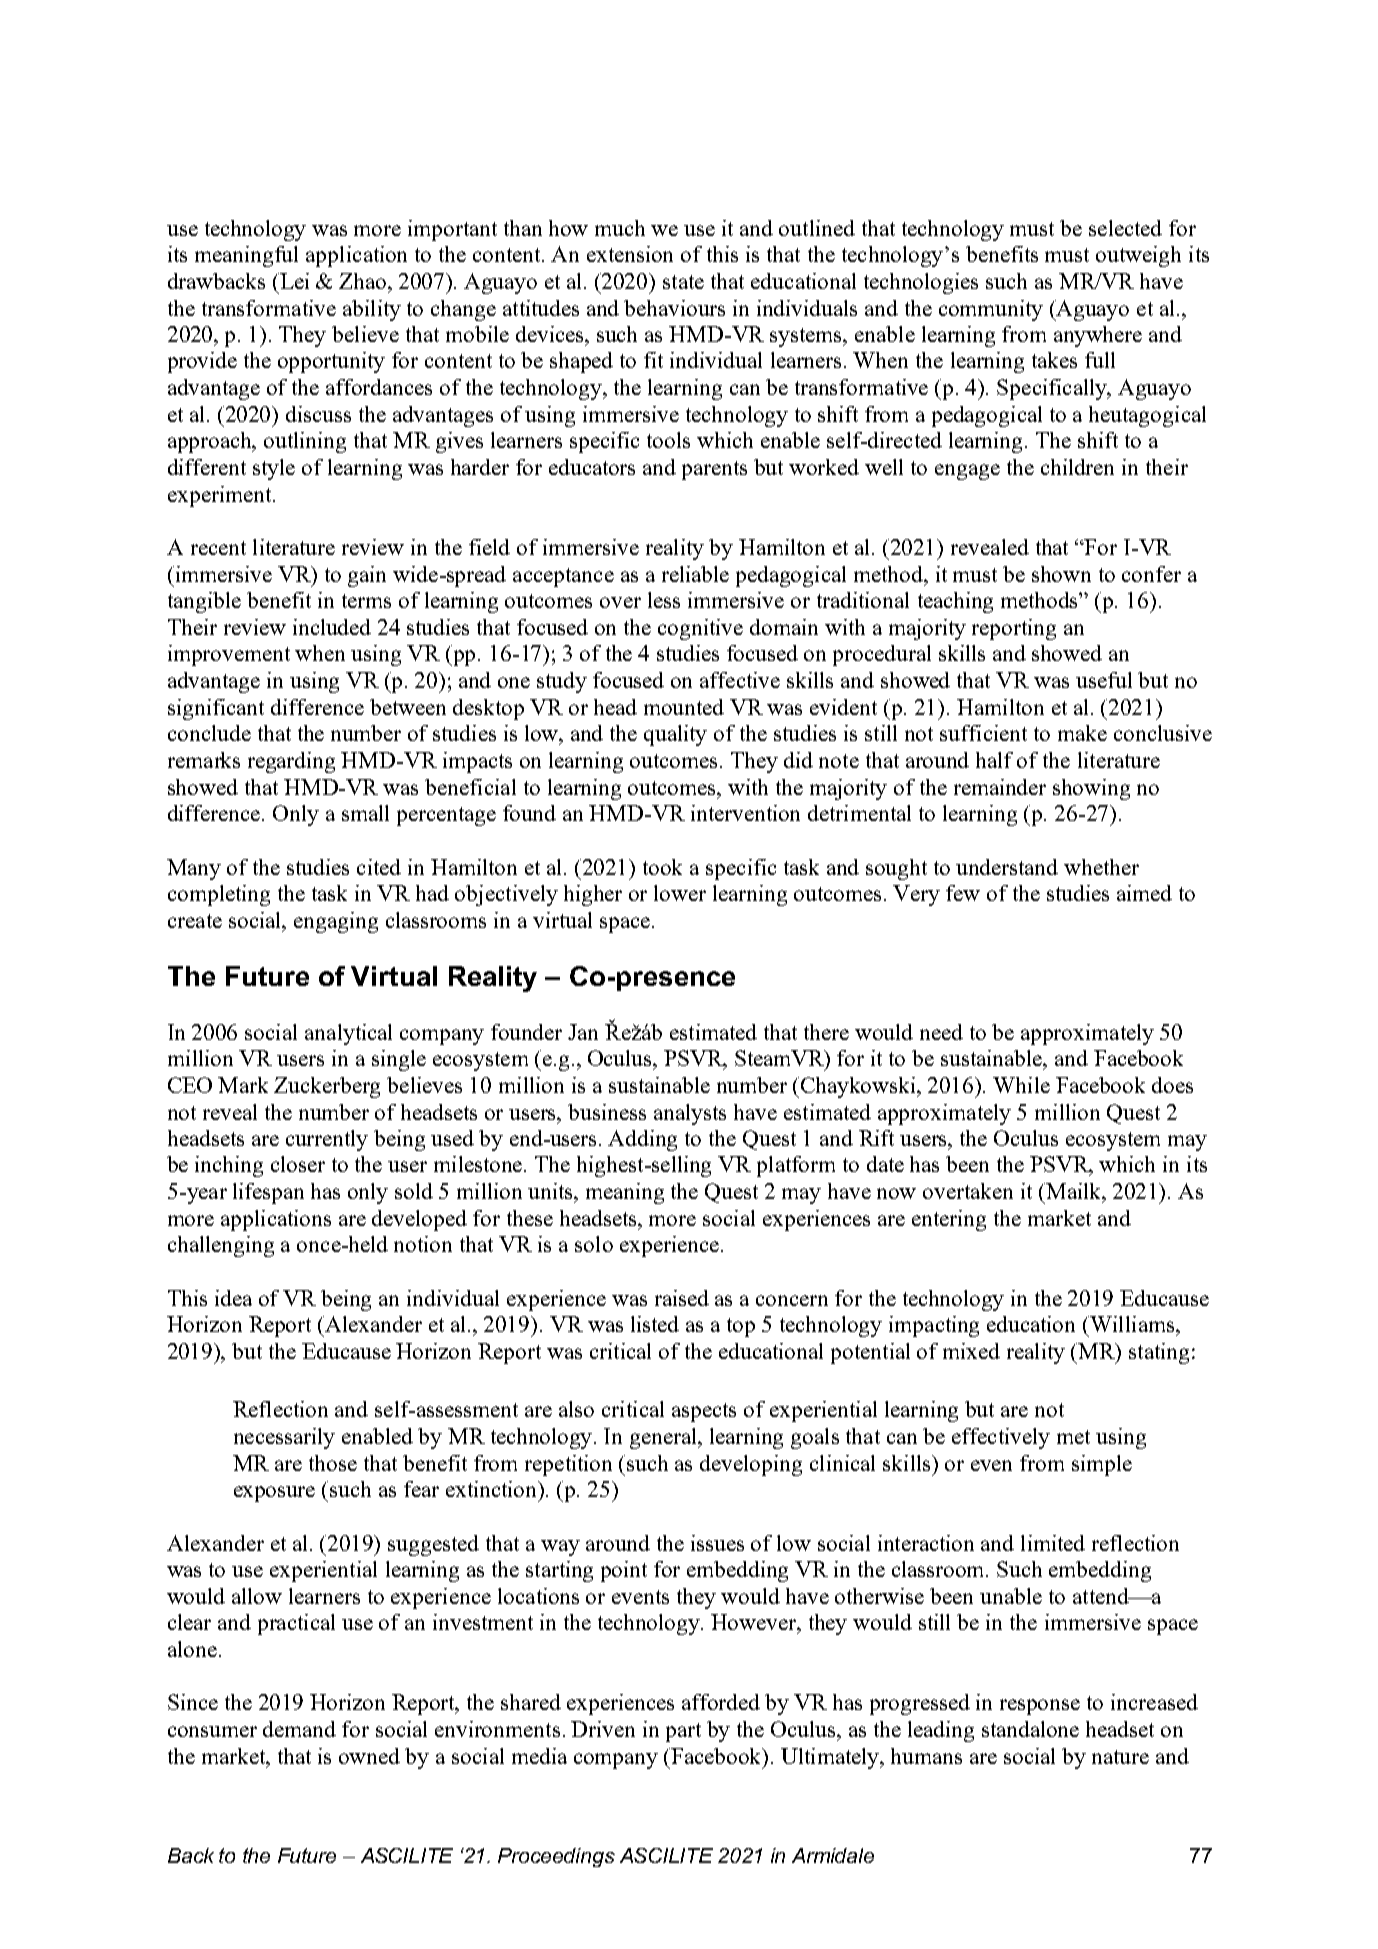  Describe the element at coordinates (683, 1732) in the image. I see `part` at that location.
